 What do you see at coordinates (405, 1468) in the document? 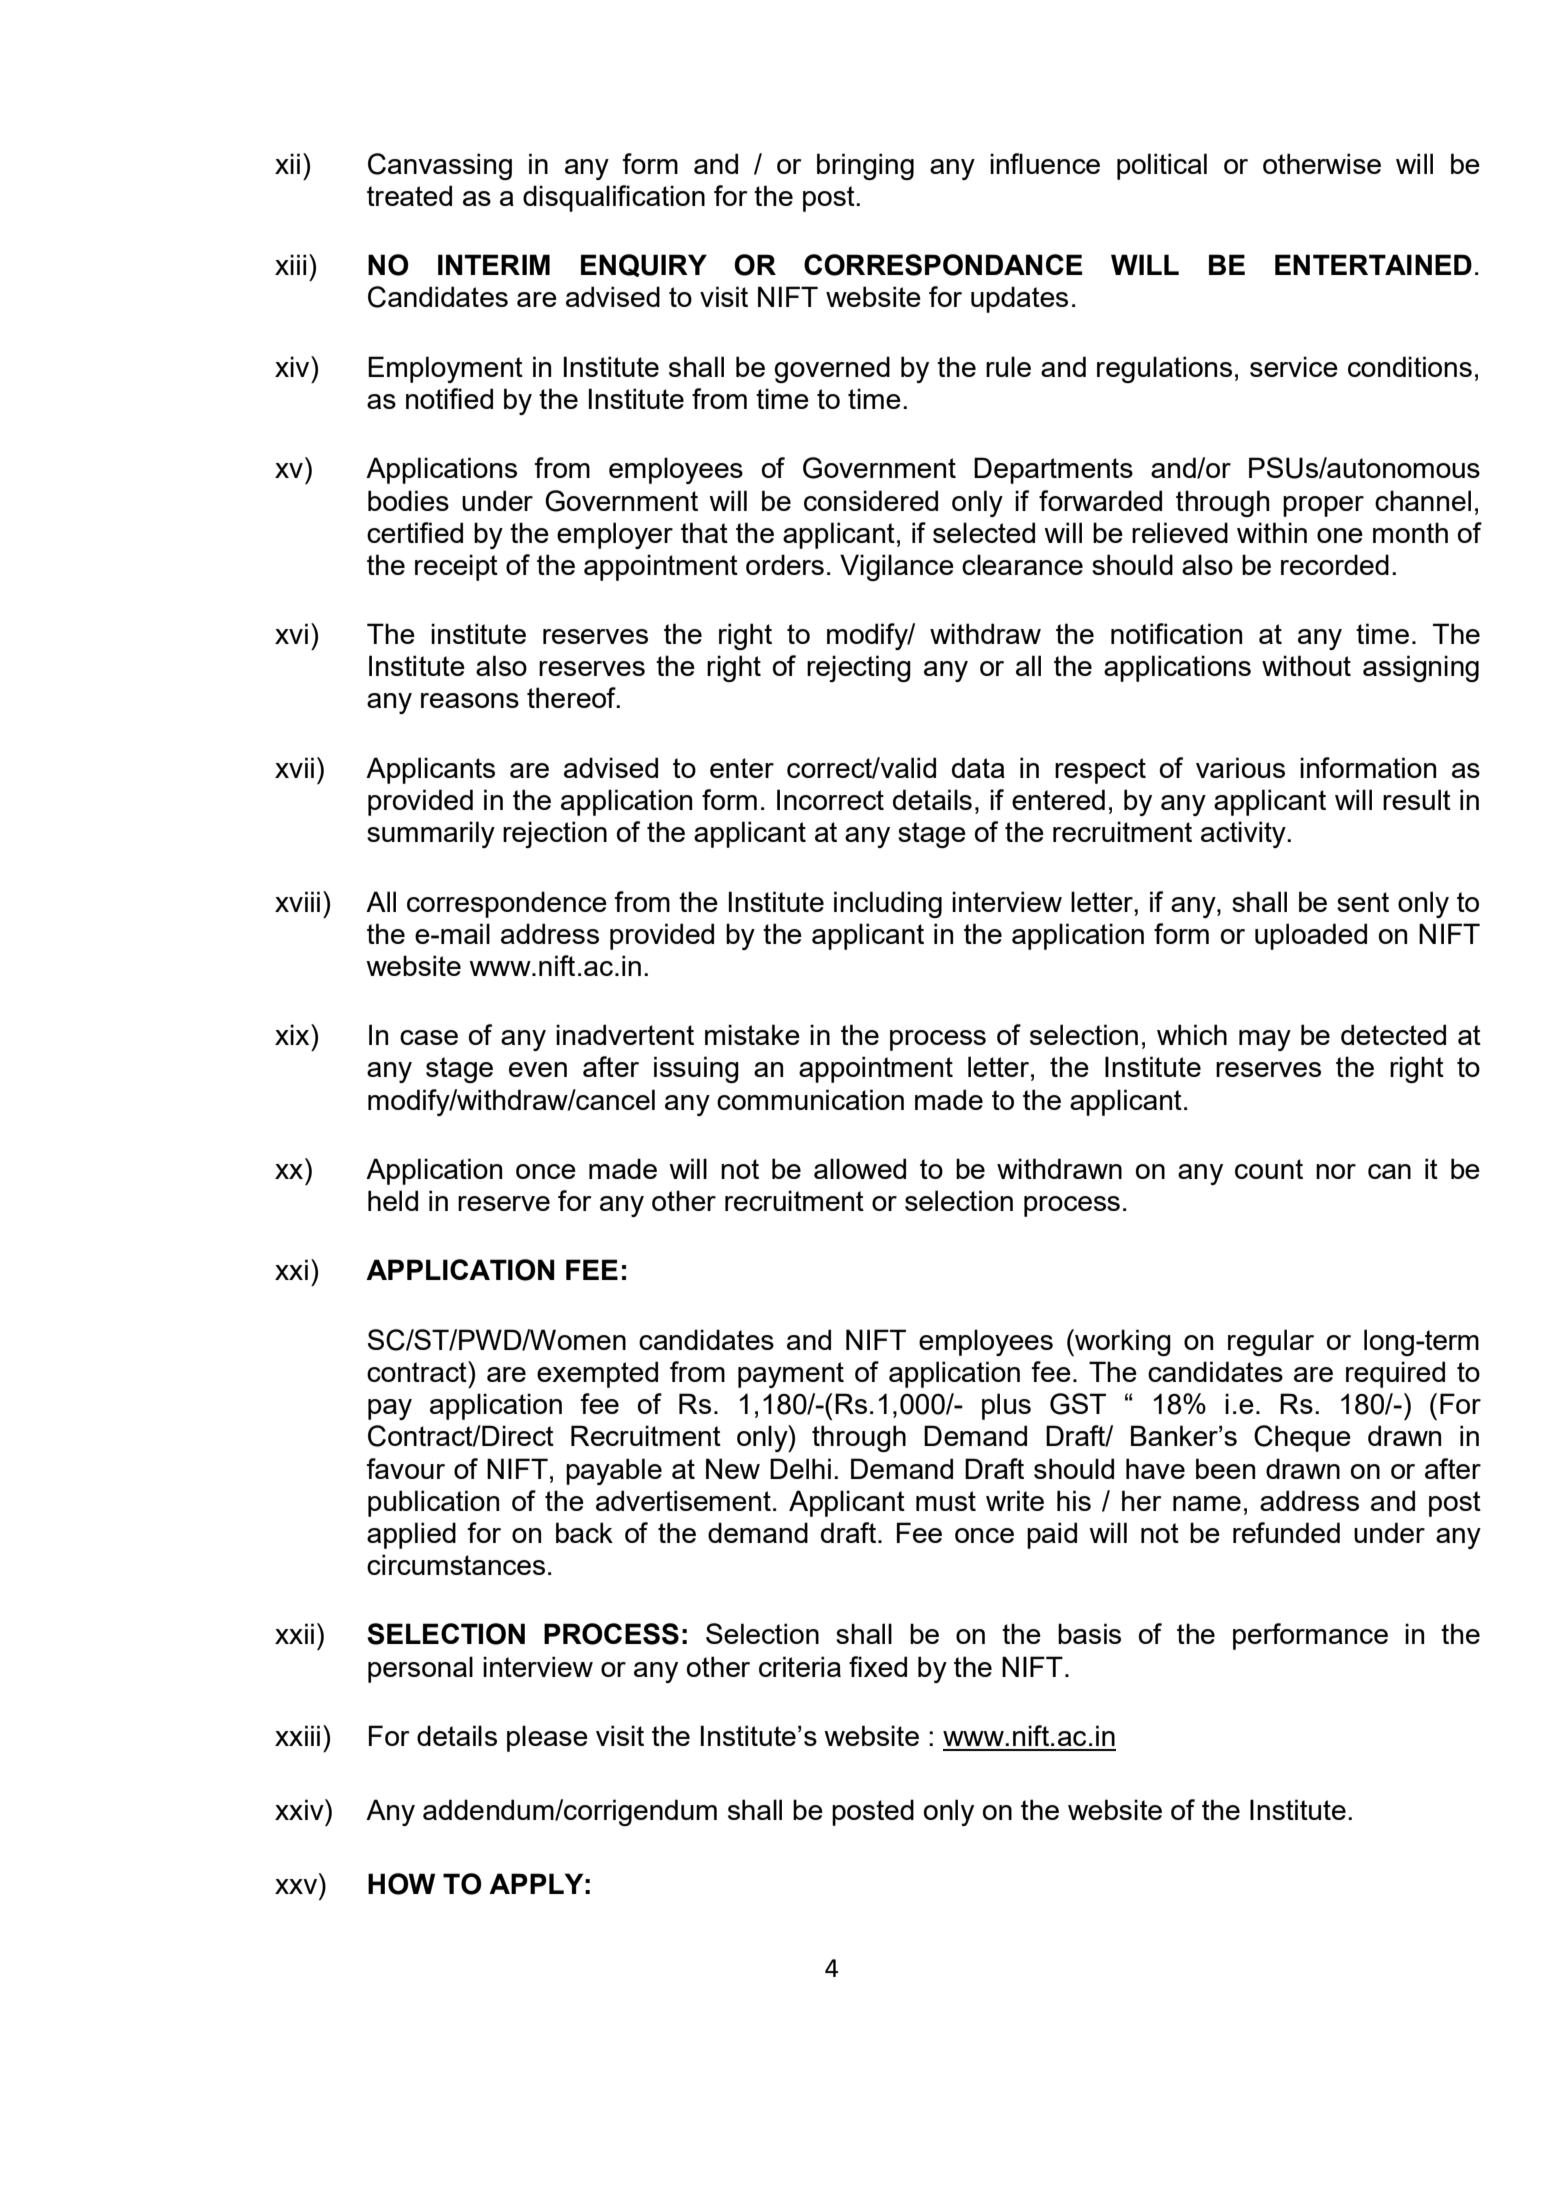
I see `favour` at bounding box center [405, 1468].
